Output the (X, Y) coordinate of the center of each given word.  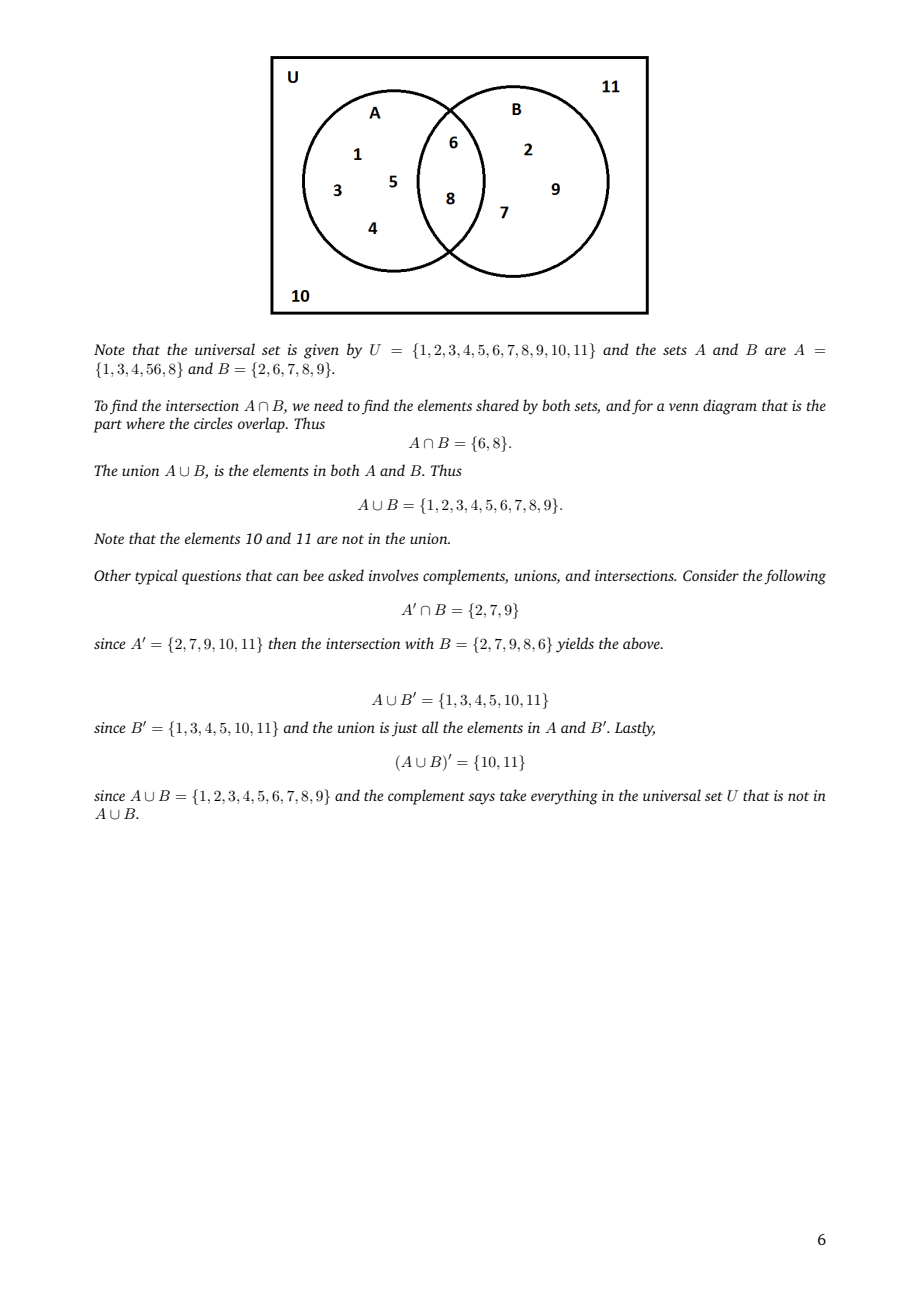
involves (394, 575)
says (481, 799)
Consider (711, 575)
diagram (730, 407)
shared (497, 405)
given (321, 351)
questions (211, 577)
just (405, 729)
